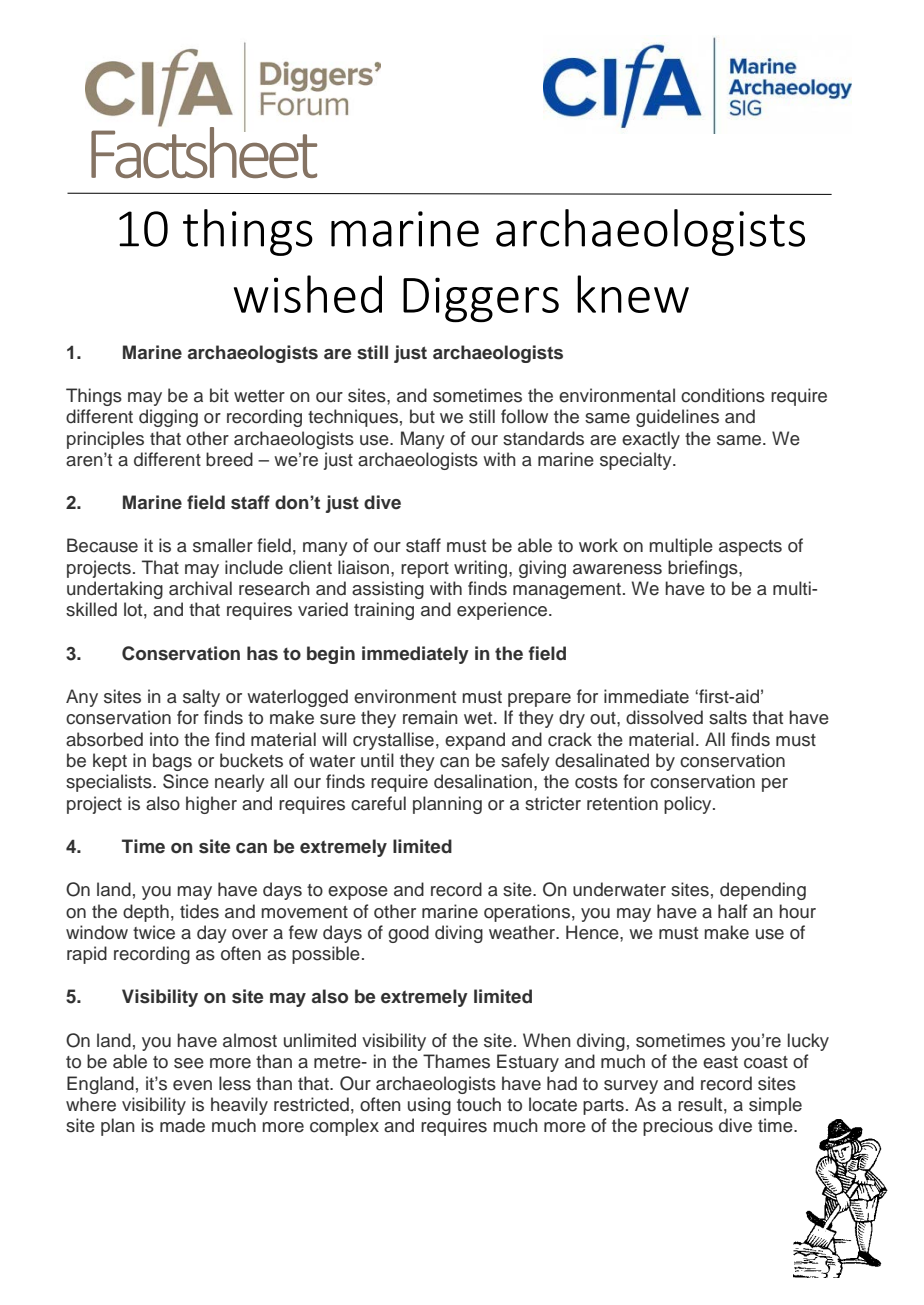 The height and width of the screenshot is (1305, 924). Describe the element at coordinates (633, 294) in the screenshot. I see `knew` at that location.
